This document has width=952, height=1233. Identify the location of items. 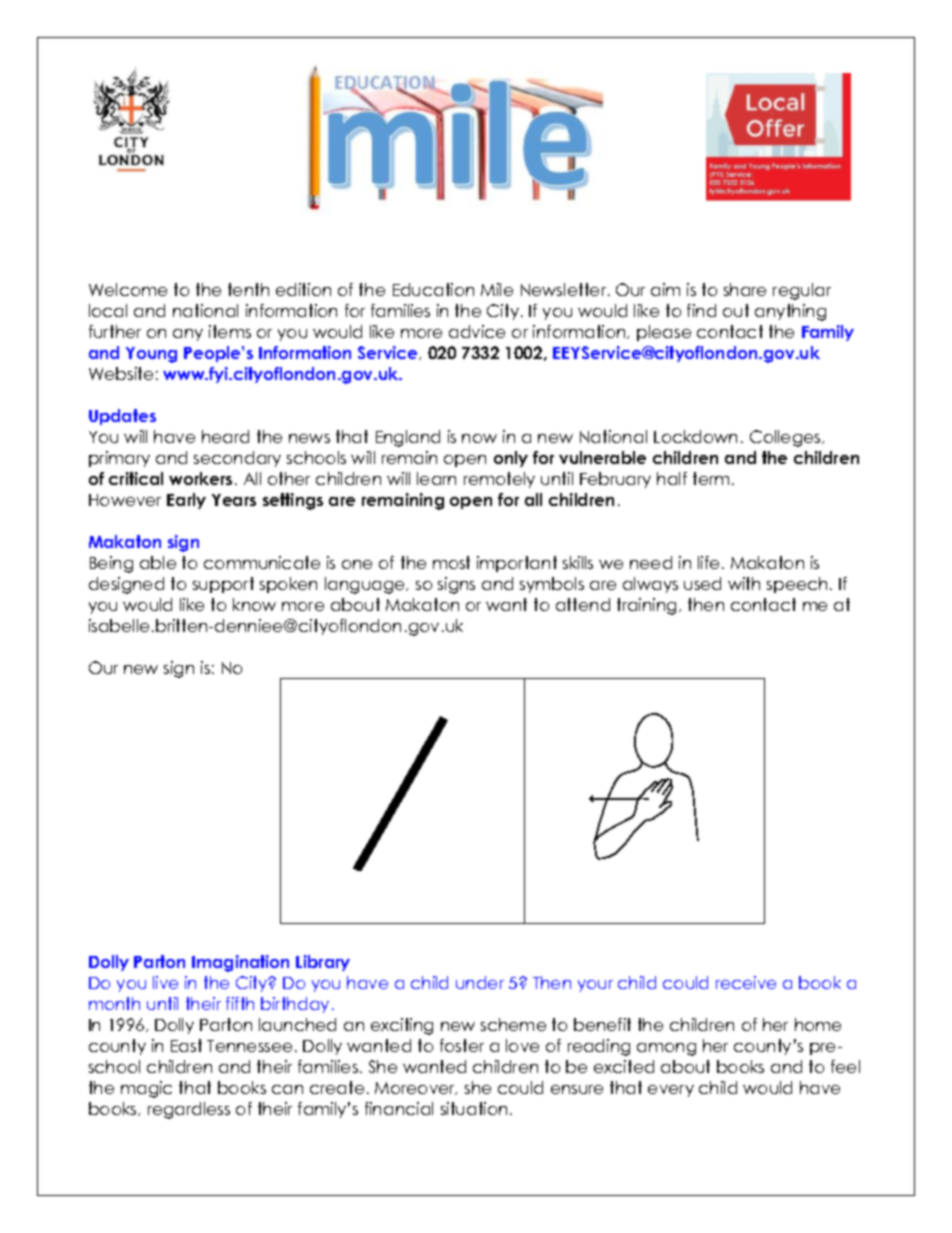
(230, 331).
